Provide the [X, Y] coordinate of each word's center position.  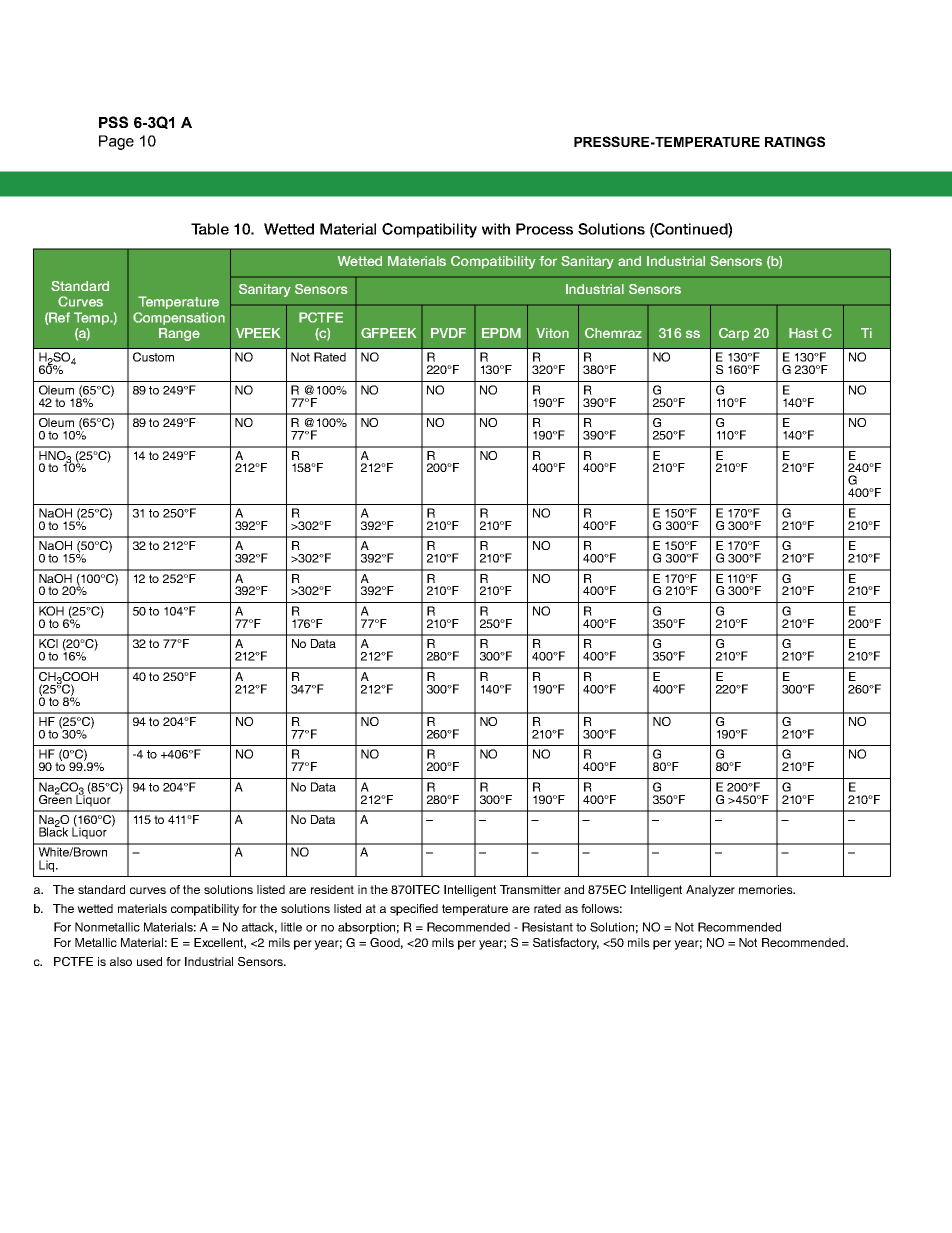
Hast [803, 333]
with [496, 229]
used [149, 961]
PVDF [448, 333]
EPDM [501, 333]
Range [179, 334]
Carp [734, 334]
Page [116, 142]
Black [53, 831]
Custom [153, 357]
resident [332, 889]
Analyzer [710, 891]
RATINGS [795, 141]
